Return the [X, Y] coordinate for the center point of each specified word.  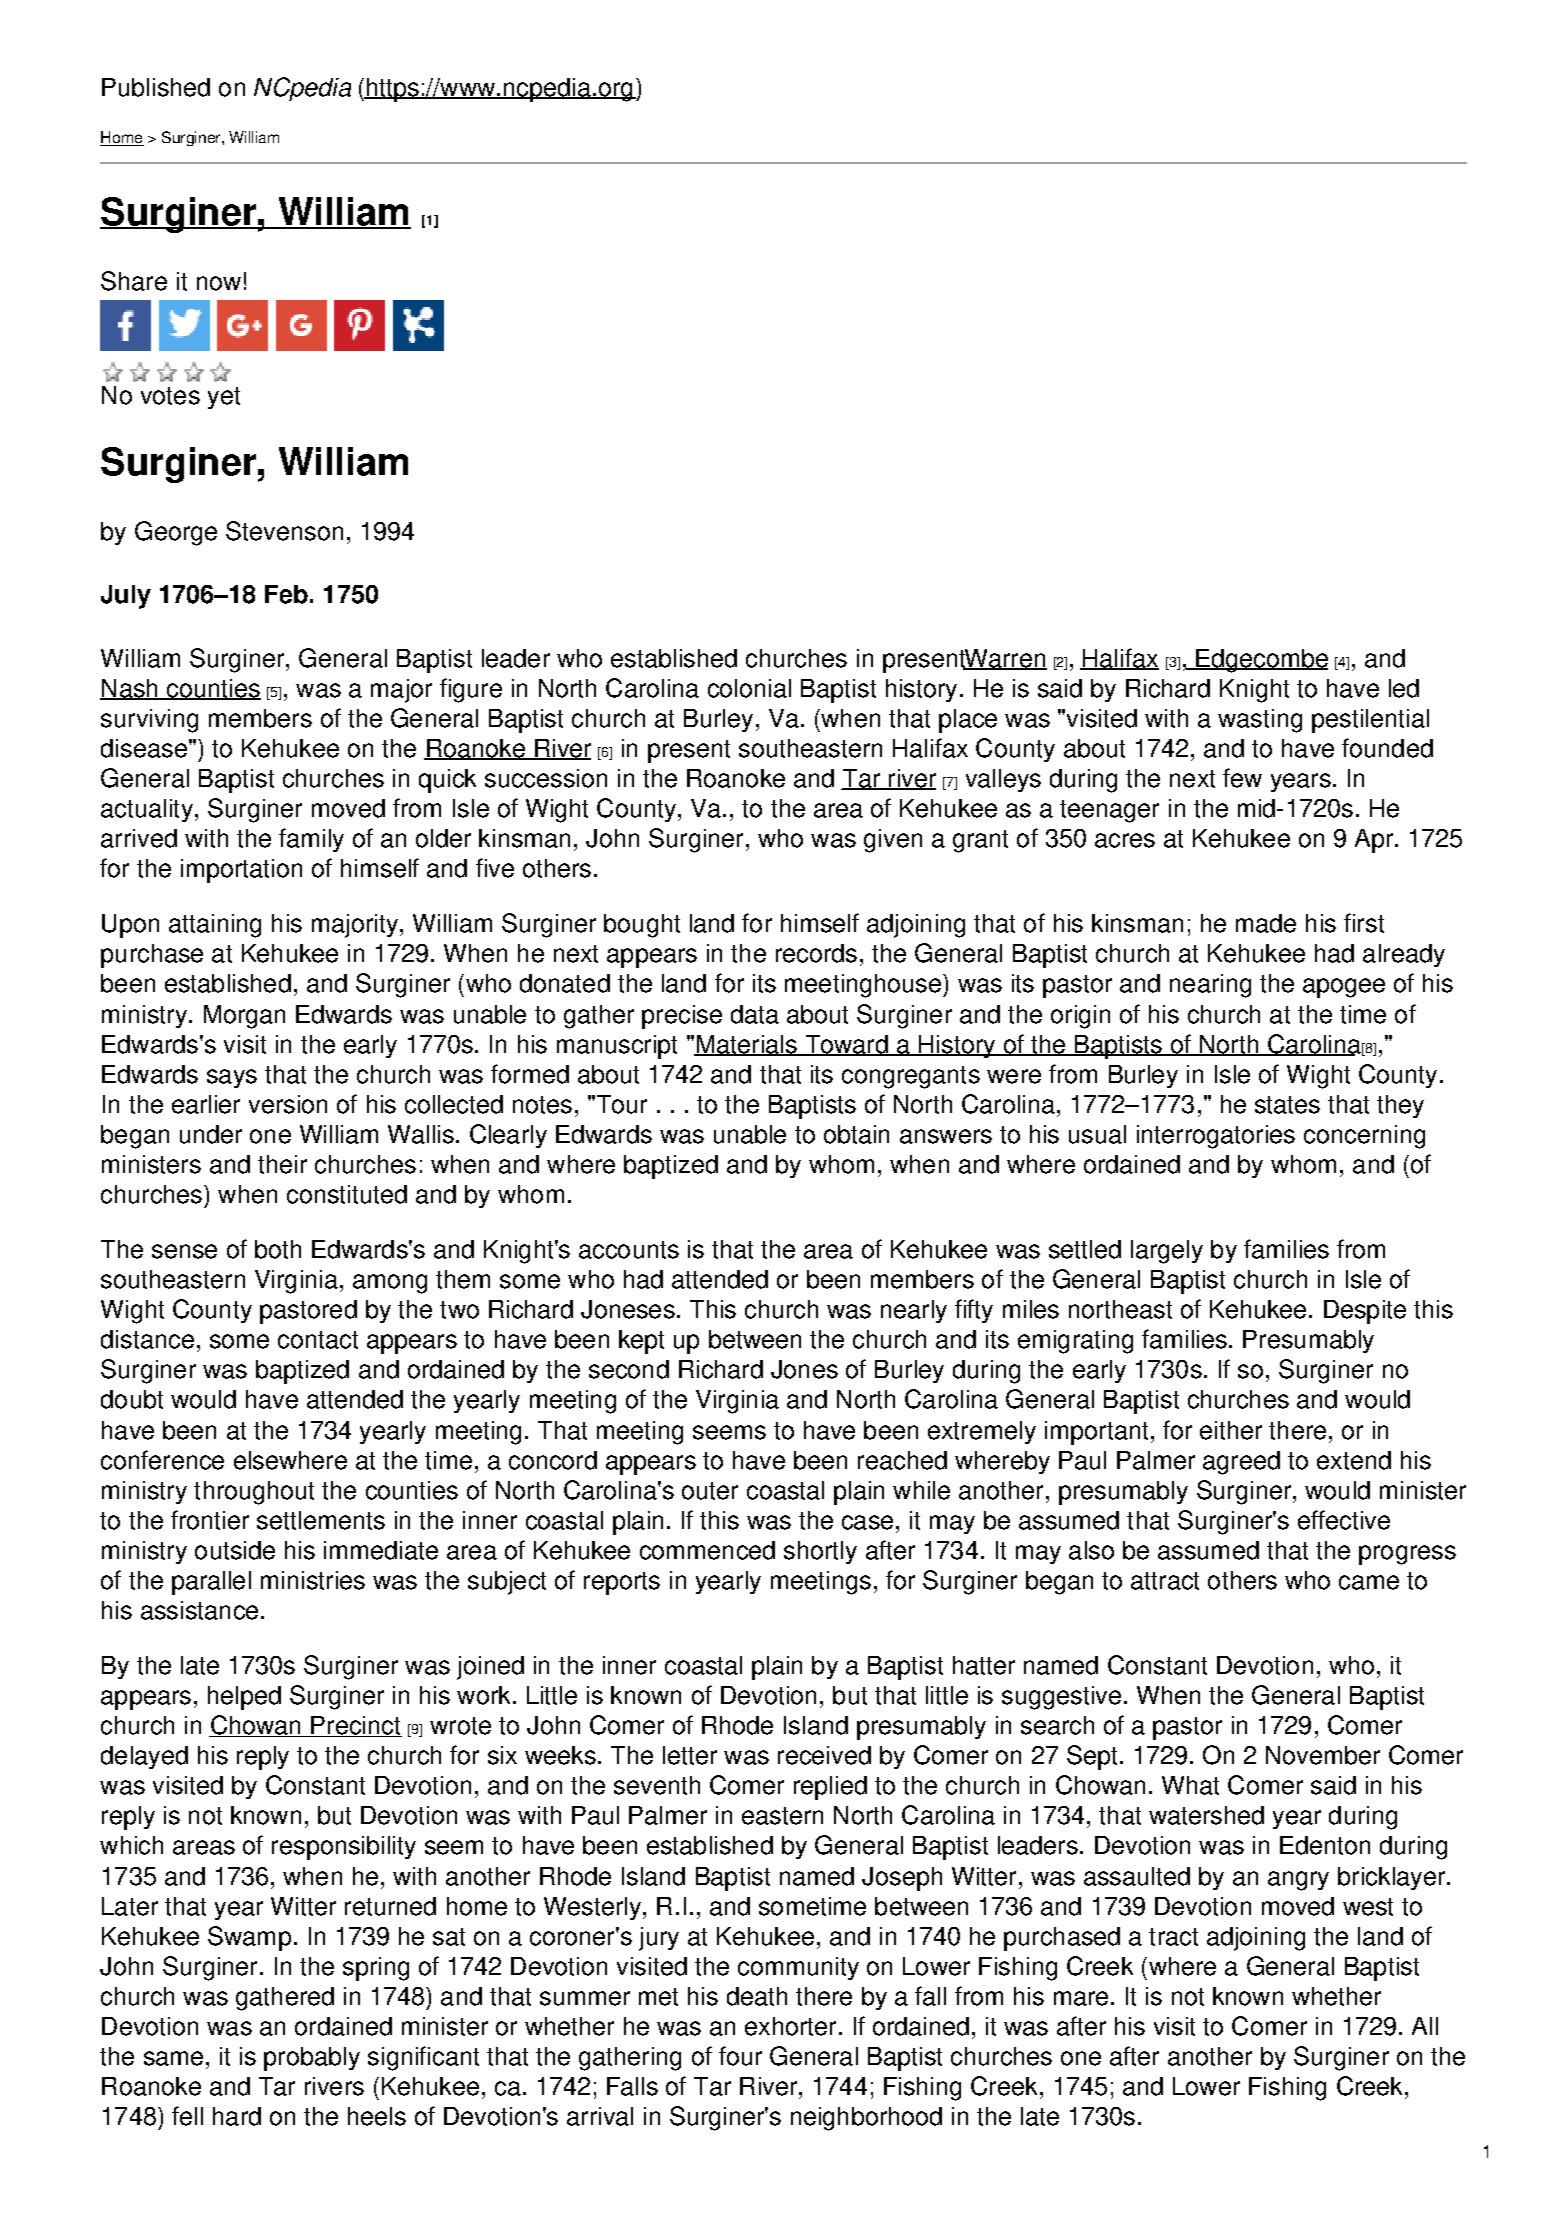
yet [224, 398]
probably [312, 2059]
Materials [747, 1045]
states [1287, 1105]
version [288, 1104]
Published [156, 87]
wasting [1260, 721]
